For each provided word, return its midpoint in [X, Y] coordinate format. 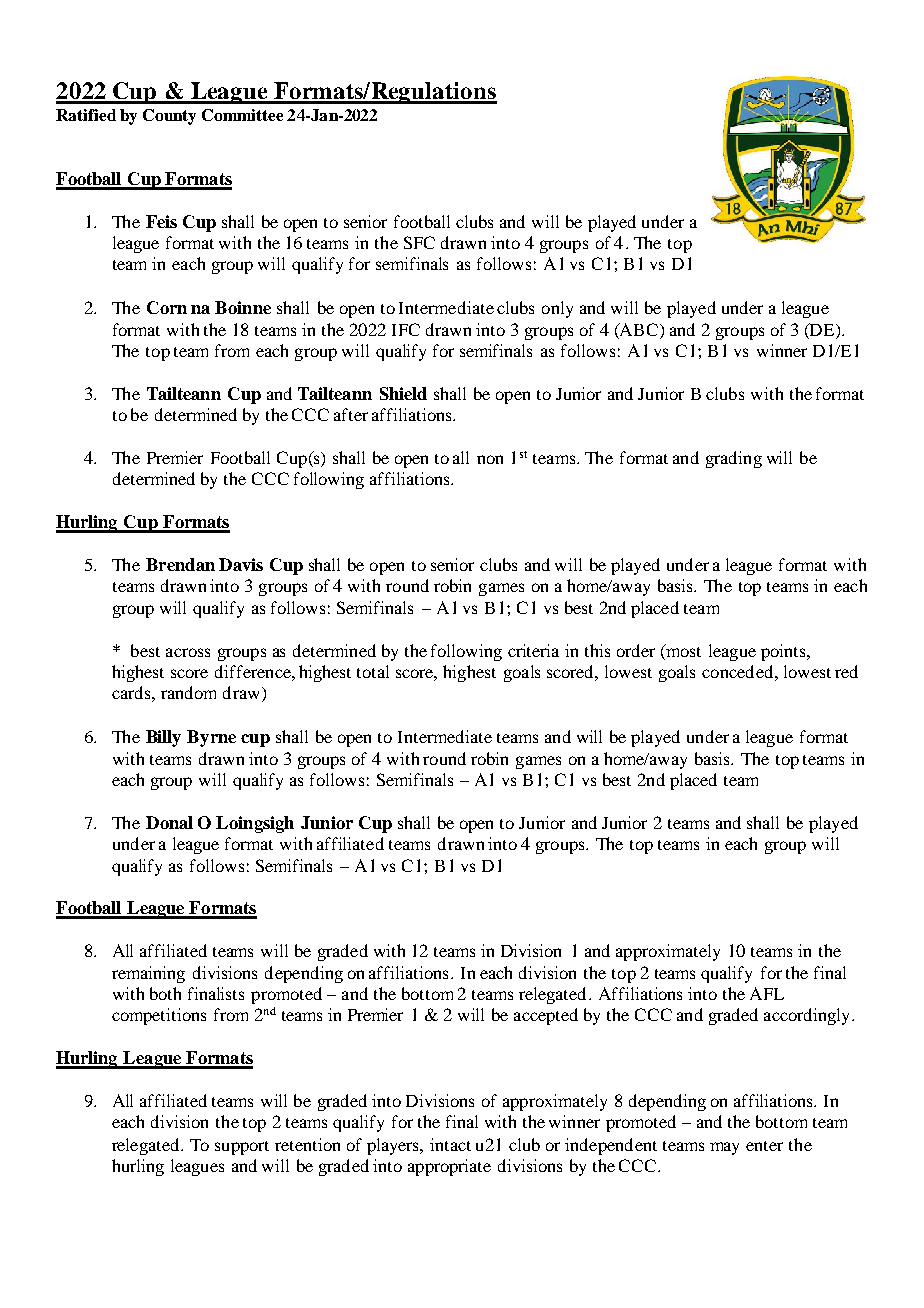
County [169, 117]
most [682, 652]
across [188, 652]
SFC [419, 242]
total [373, 671]
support [242, 1148]
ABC [639, 329]
